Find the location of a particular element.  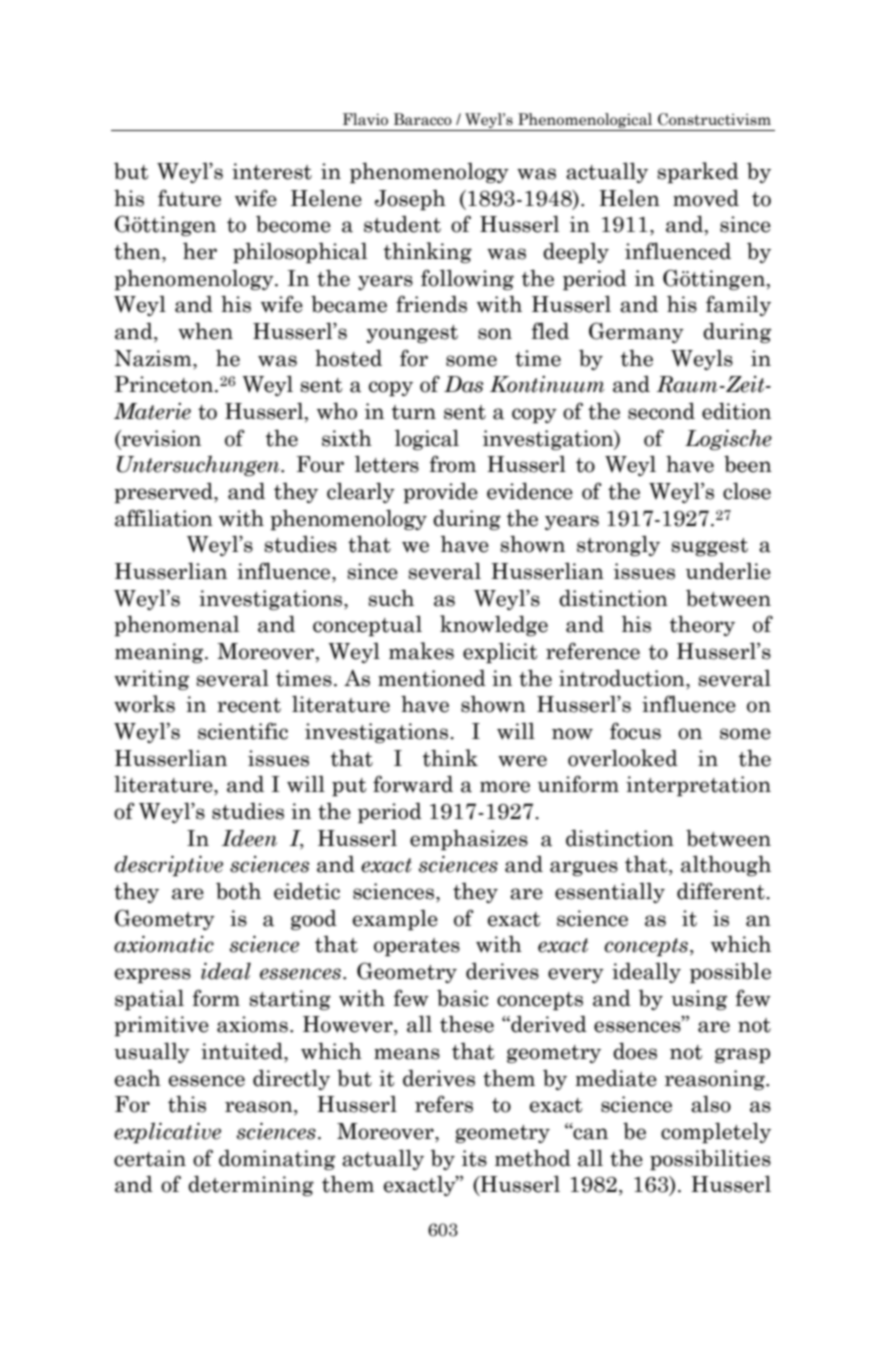

possibilities is located at coordinates (710, 1159).
